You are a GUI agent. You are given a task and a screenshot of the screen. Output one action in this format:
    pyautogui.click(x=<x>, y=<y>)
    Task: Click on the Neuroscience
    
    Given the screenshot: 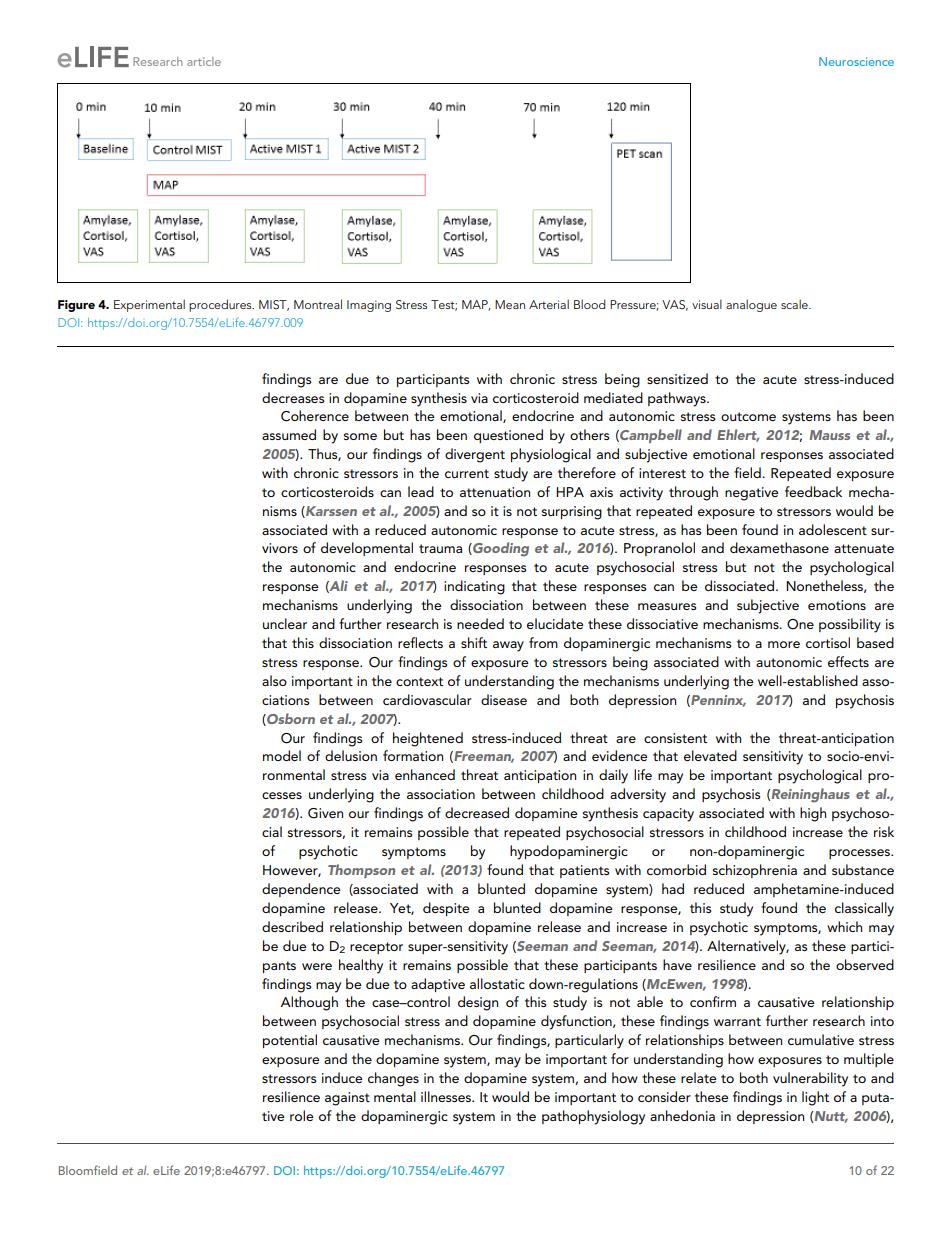 What is the action you would take?
    pyautogui.click(x=856, y=61)
